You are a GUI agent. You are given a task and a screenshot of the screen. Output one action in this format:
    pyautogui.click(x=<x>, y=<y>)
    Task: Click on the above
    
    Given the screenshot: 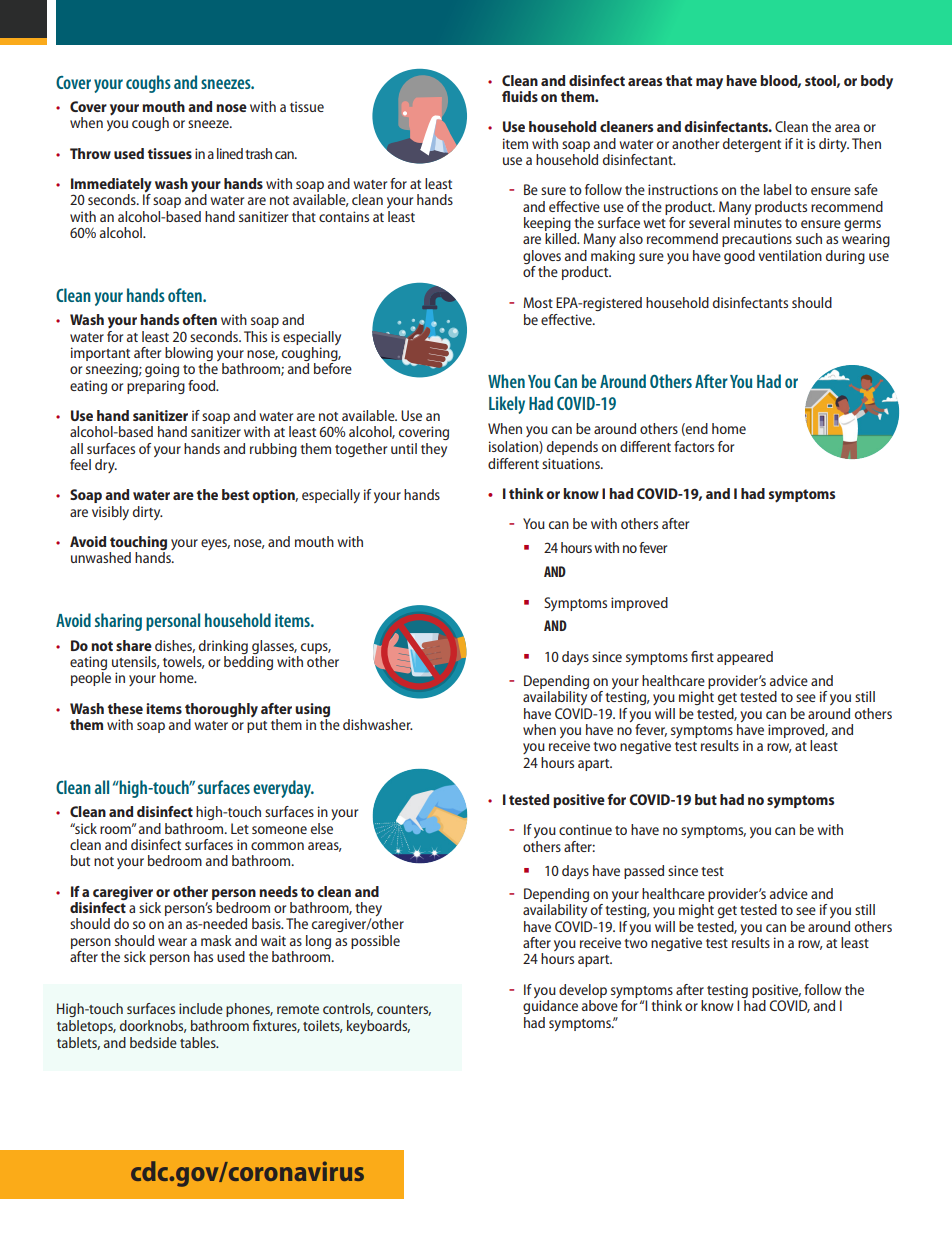 What is the action you would take?
    pyautogui.click(x=600, y=1005)
